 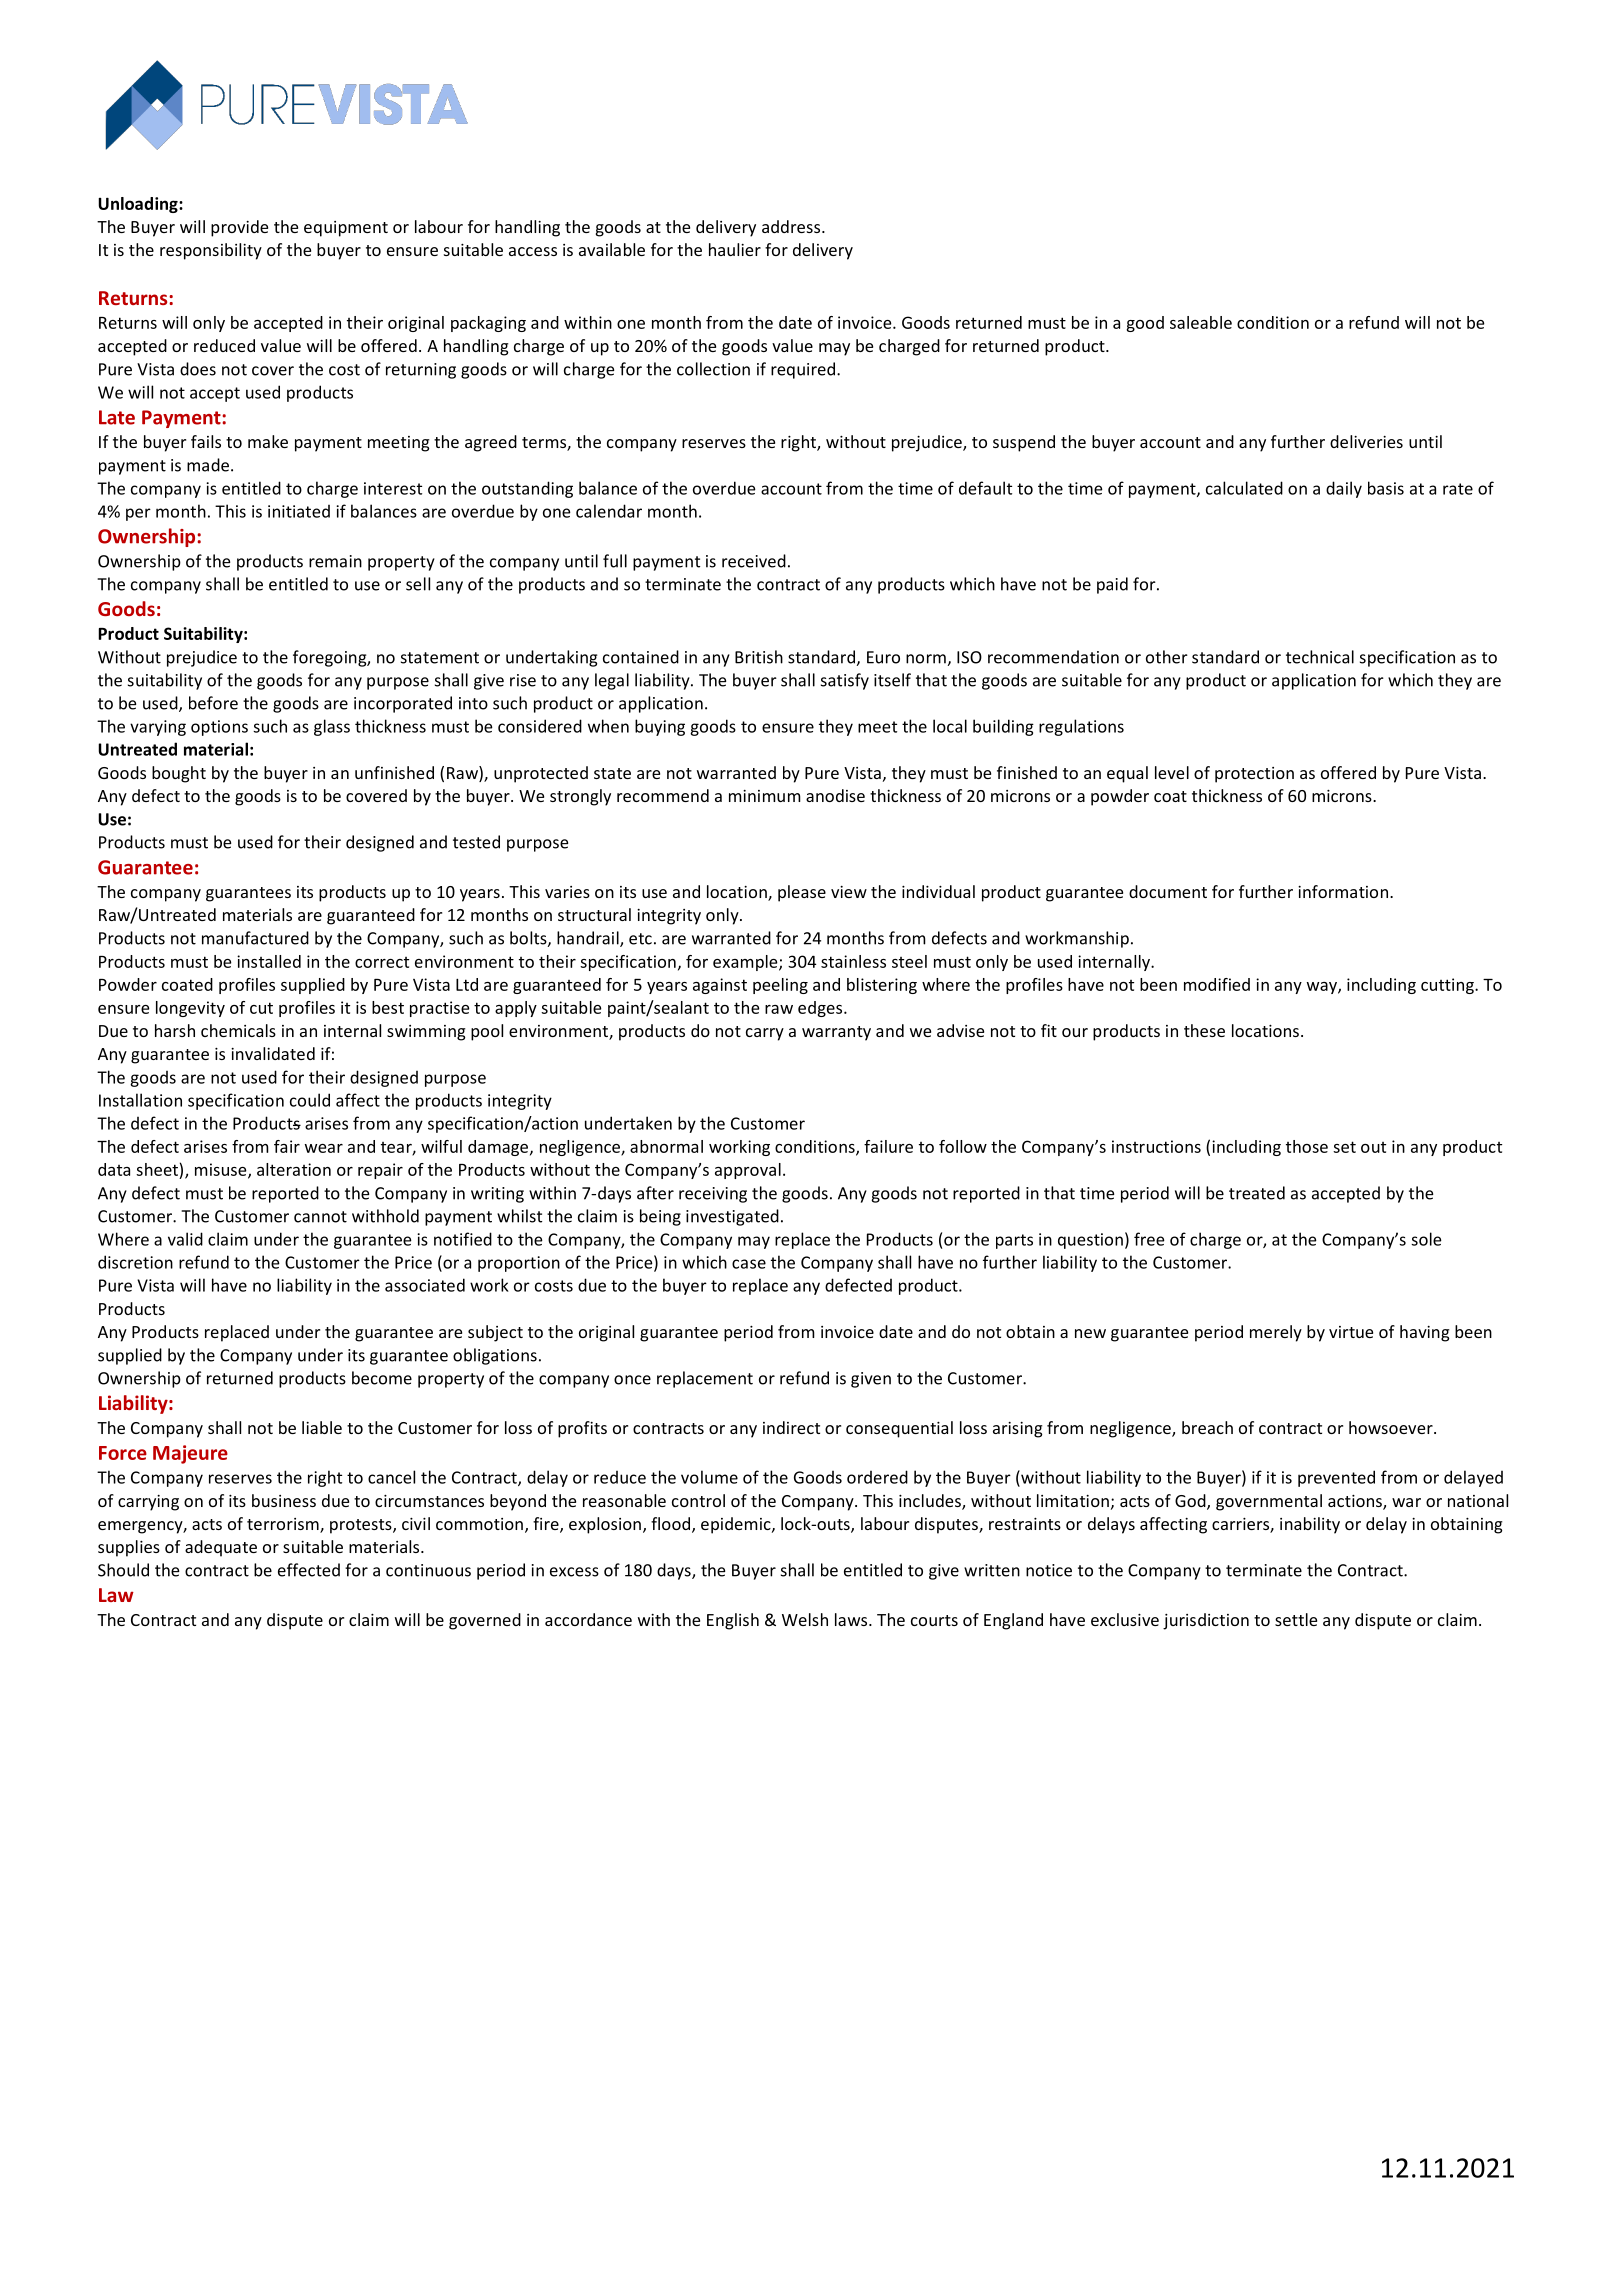 I want to click on fair, so click(x=287, y=1146).
